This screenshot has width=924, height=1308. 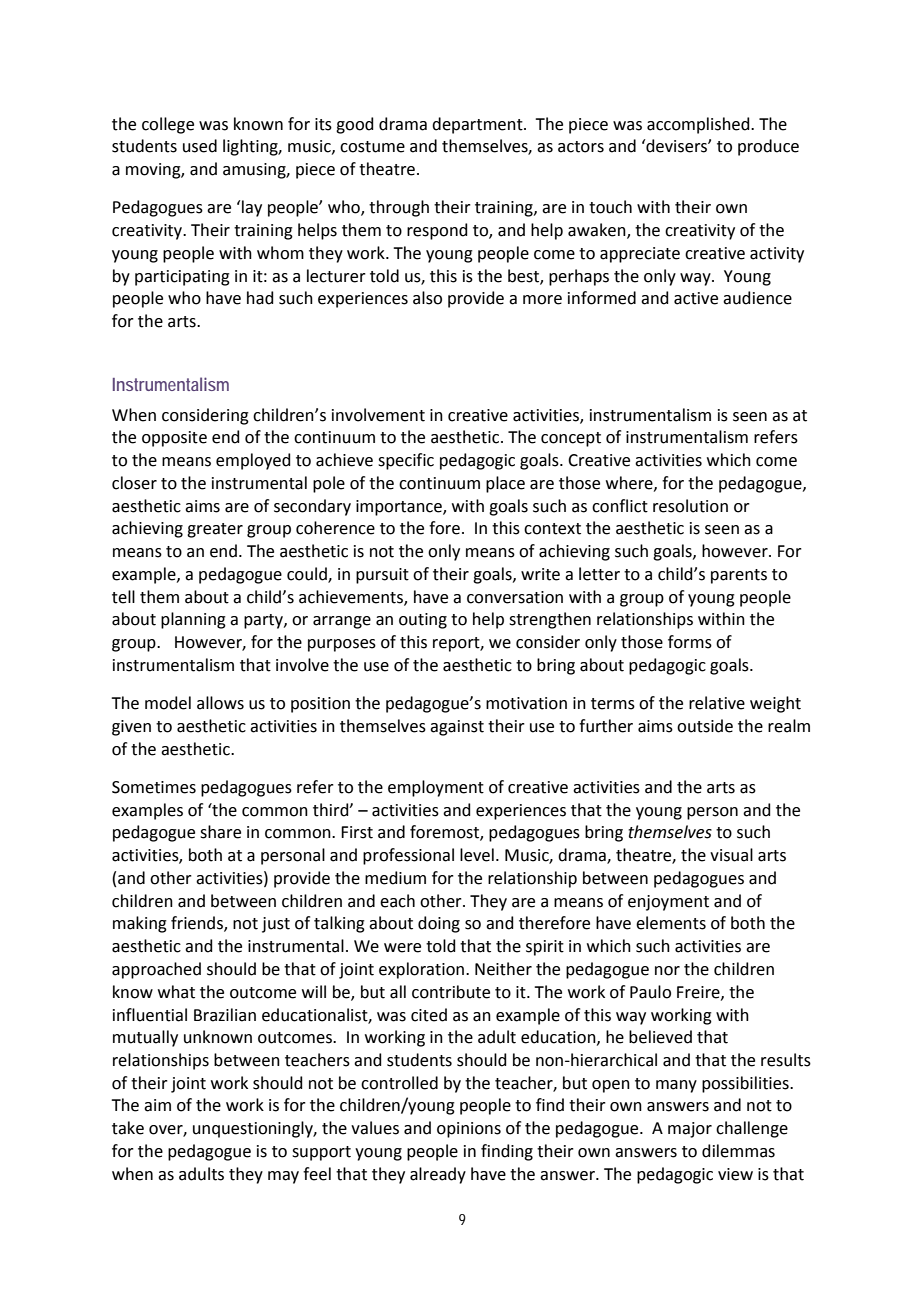 I want to click on planning, so click(x=193, y=620).
